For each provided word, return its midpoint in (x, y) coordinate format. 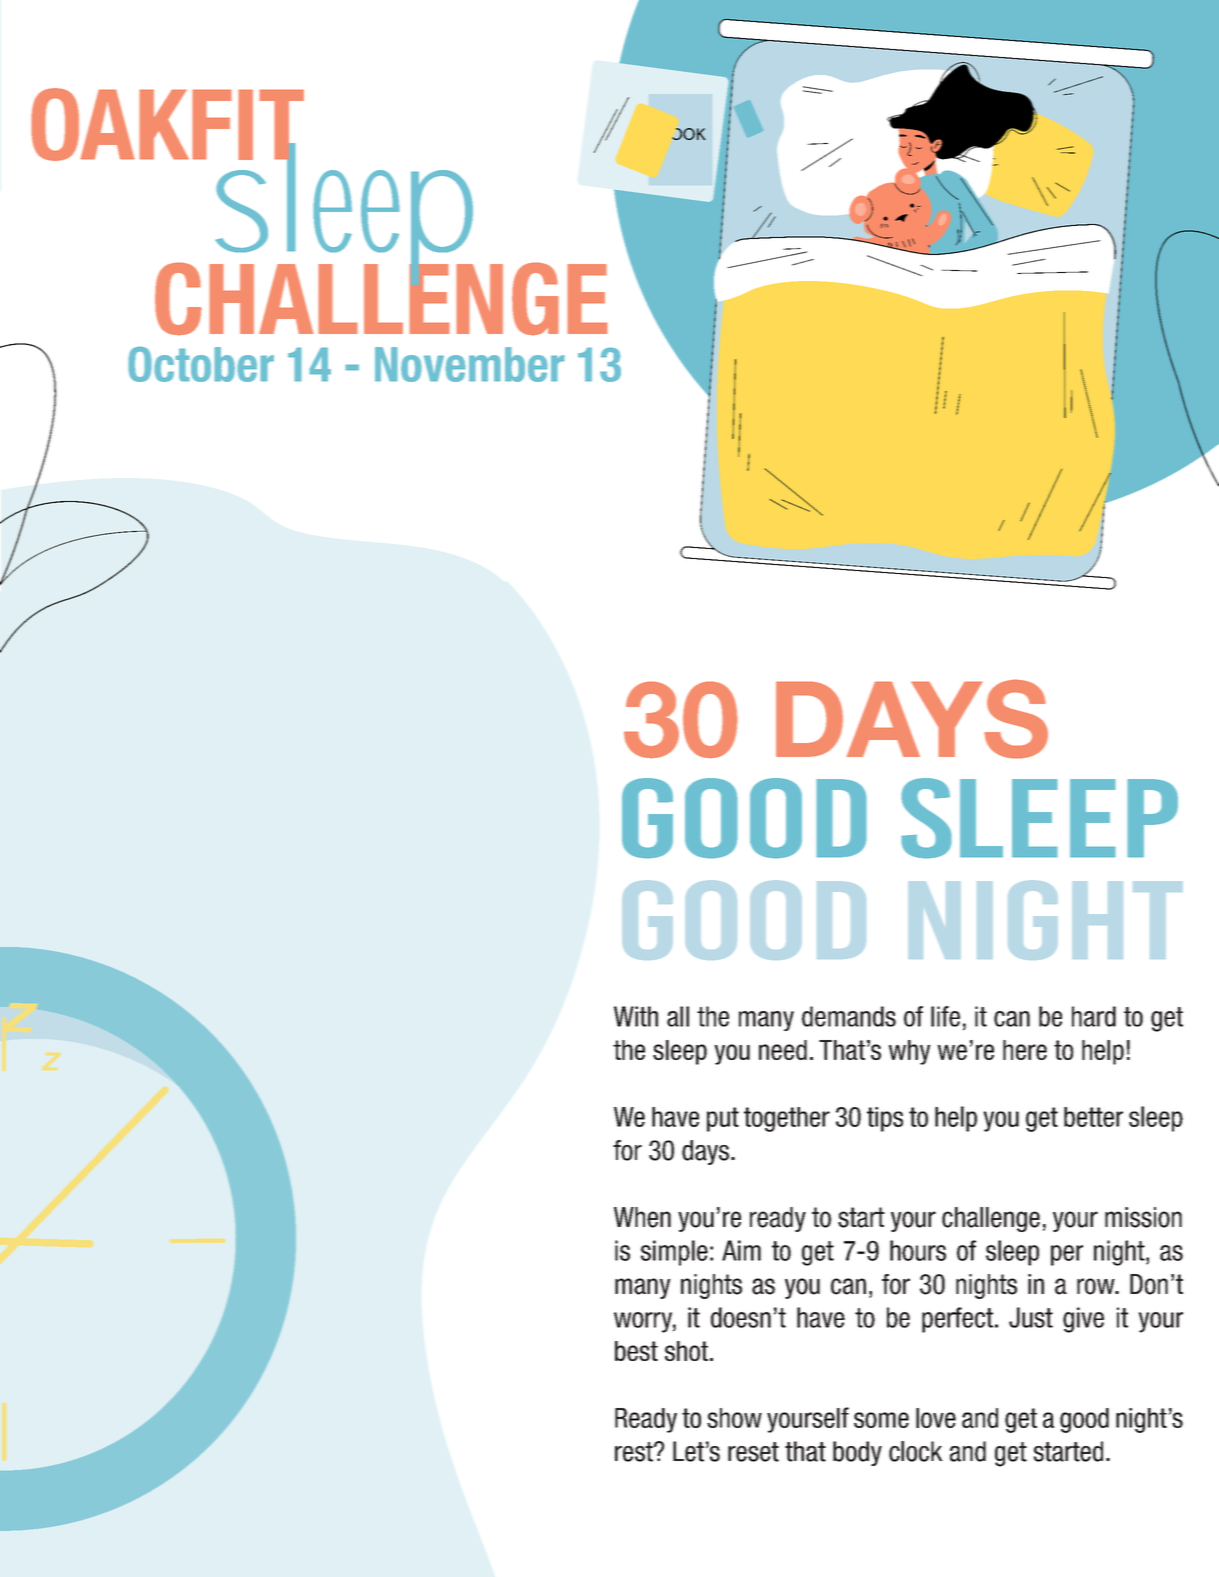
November (469, 364)
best (636, 1351)
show (734, 1418)
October (201, 364)
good (1084, 1420)
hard (1094, 1016)
